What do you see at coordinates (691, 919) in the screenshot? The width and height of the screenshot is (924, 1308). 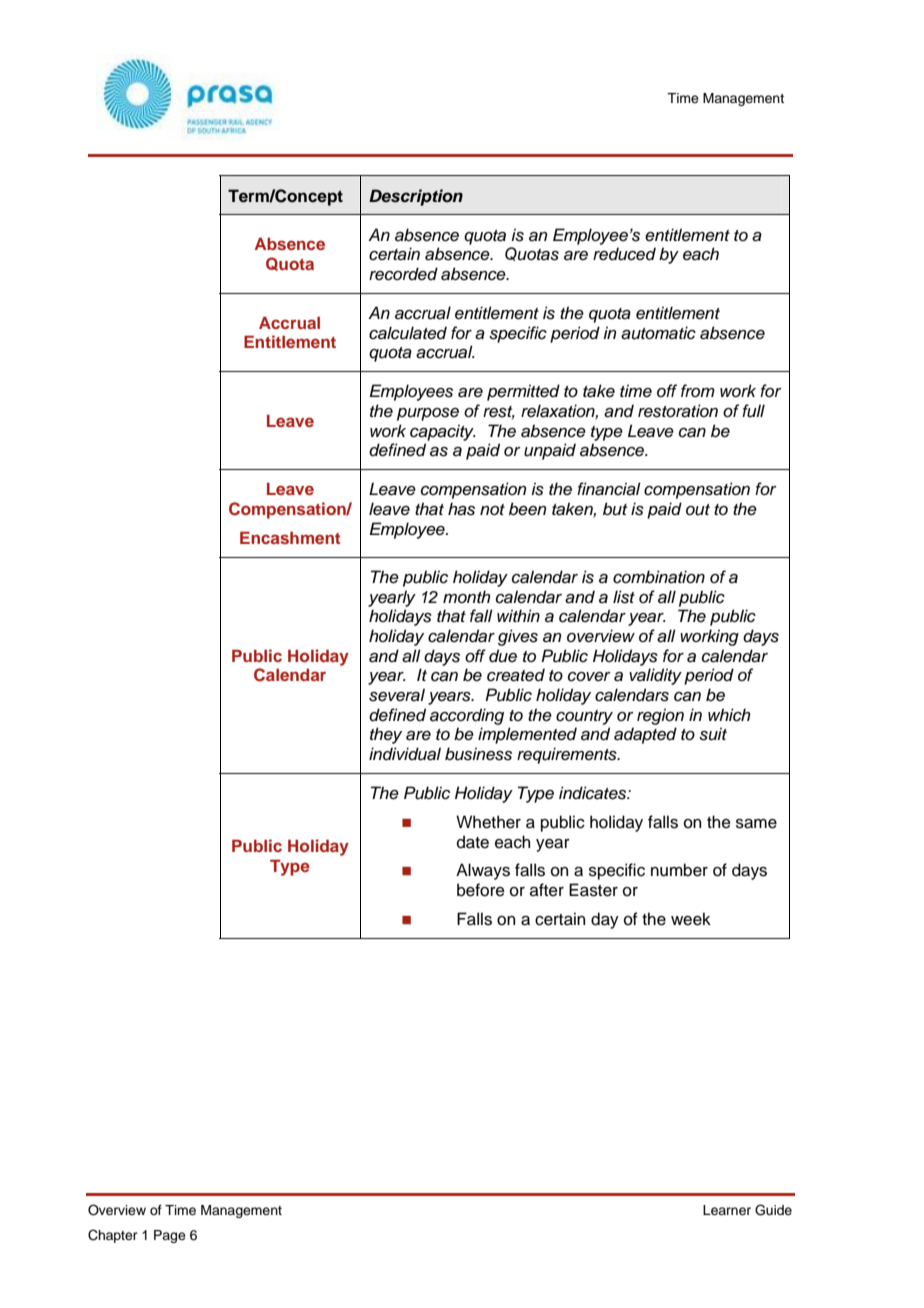 I see `week` at bounding box center [691, 919].
